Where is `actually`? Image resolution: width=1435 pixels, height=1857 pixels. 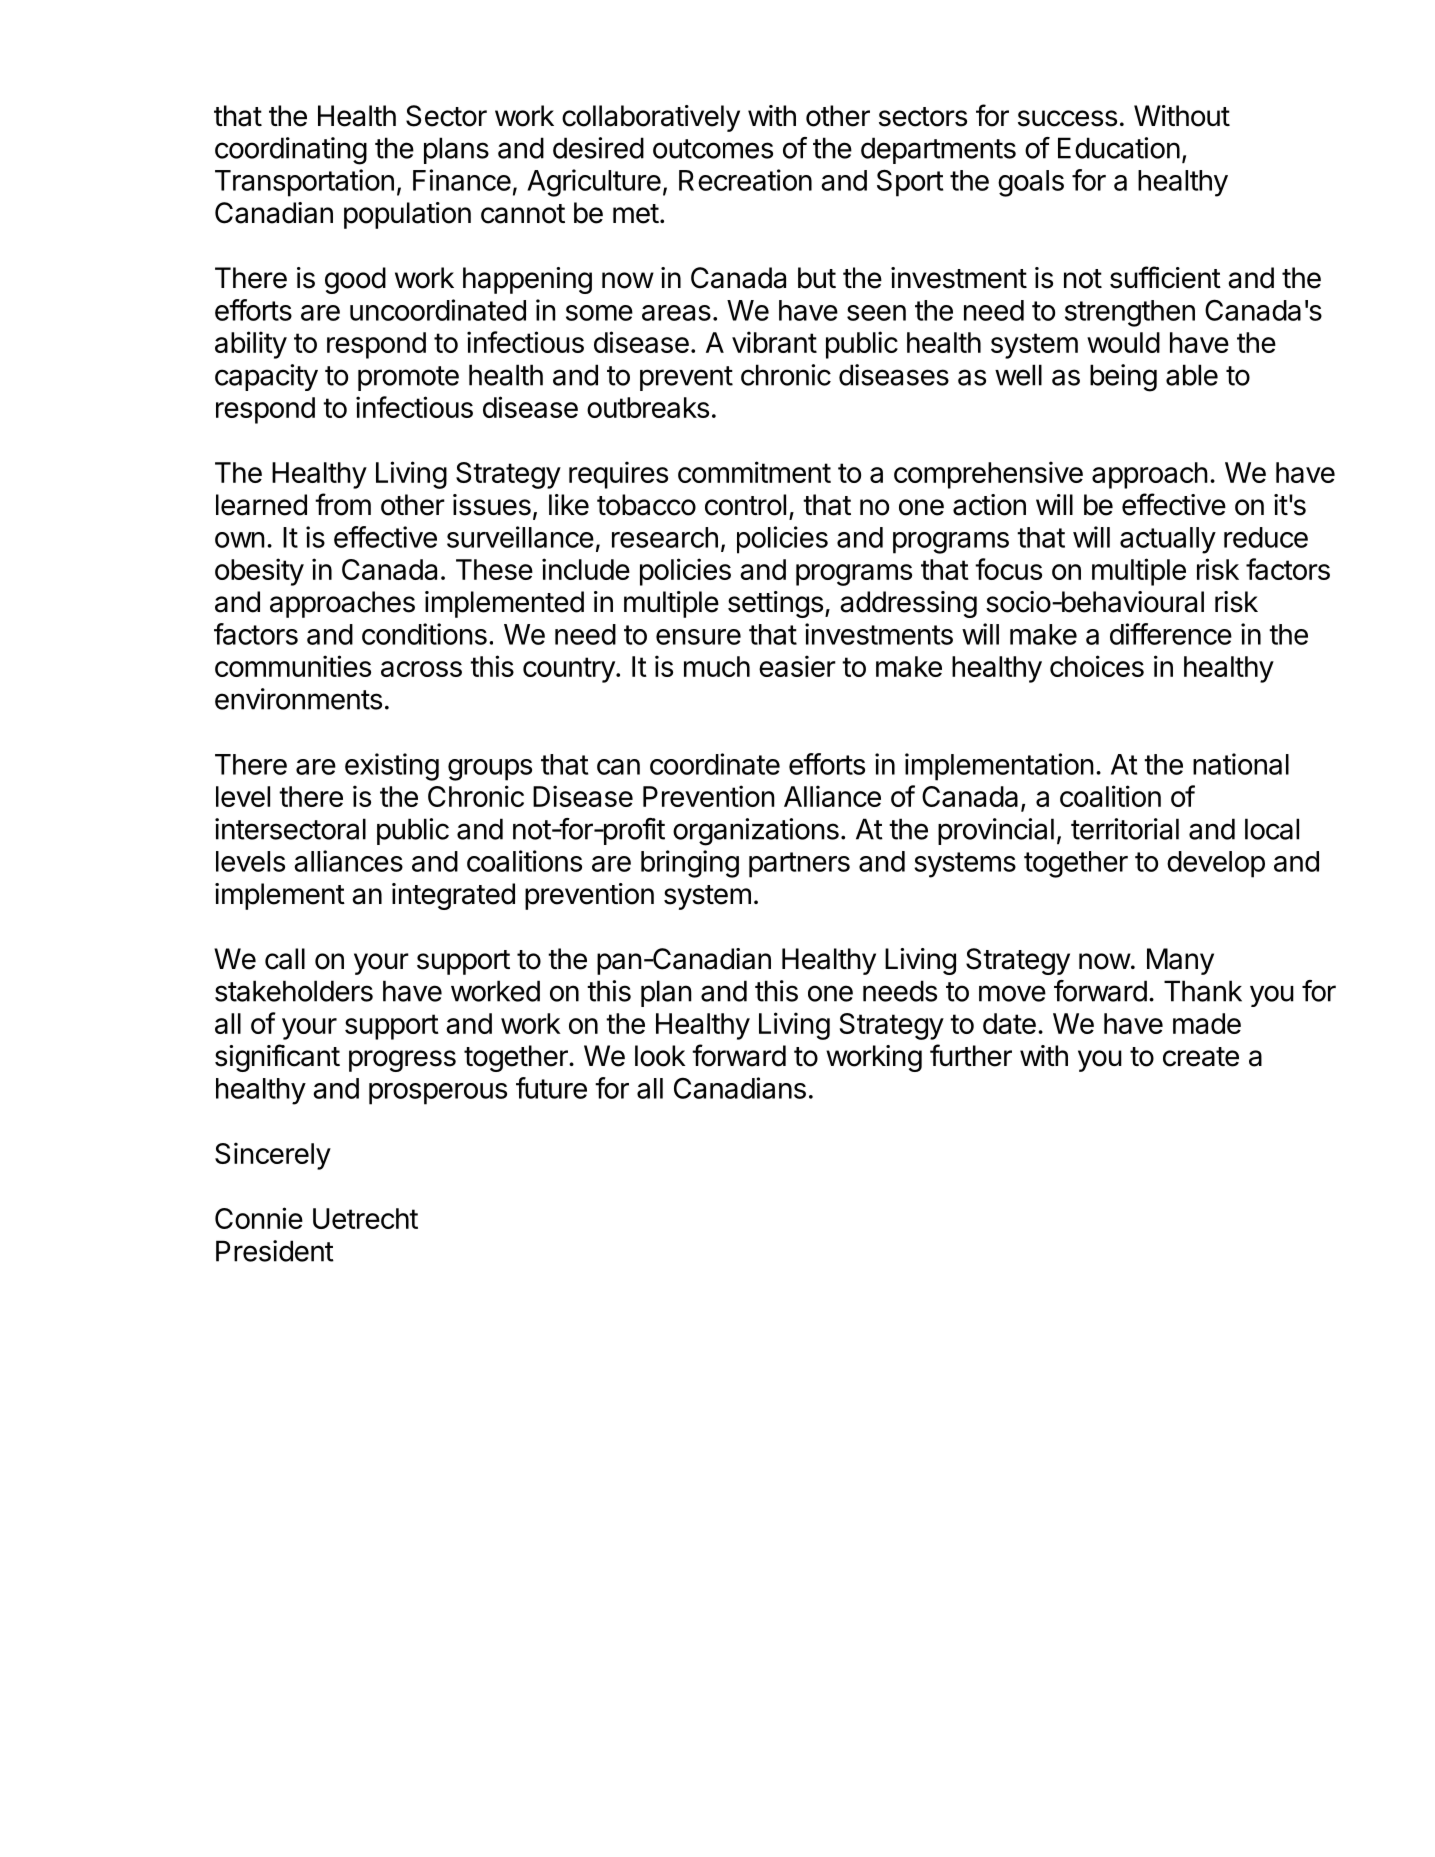 actually is located at coordinates (1168, 540).
